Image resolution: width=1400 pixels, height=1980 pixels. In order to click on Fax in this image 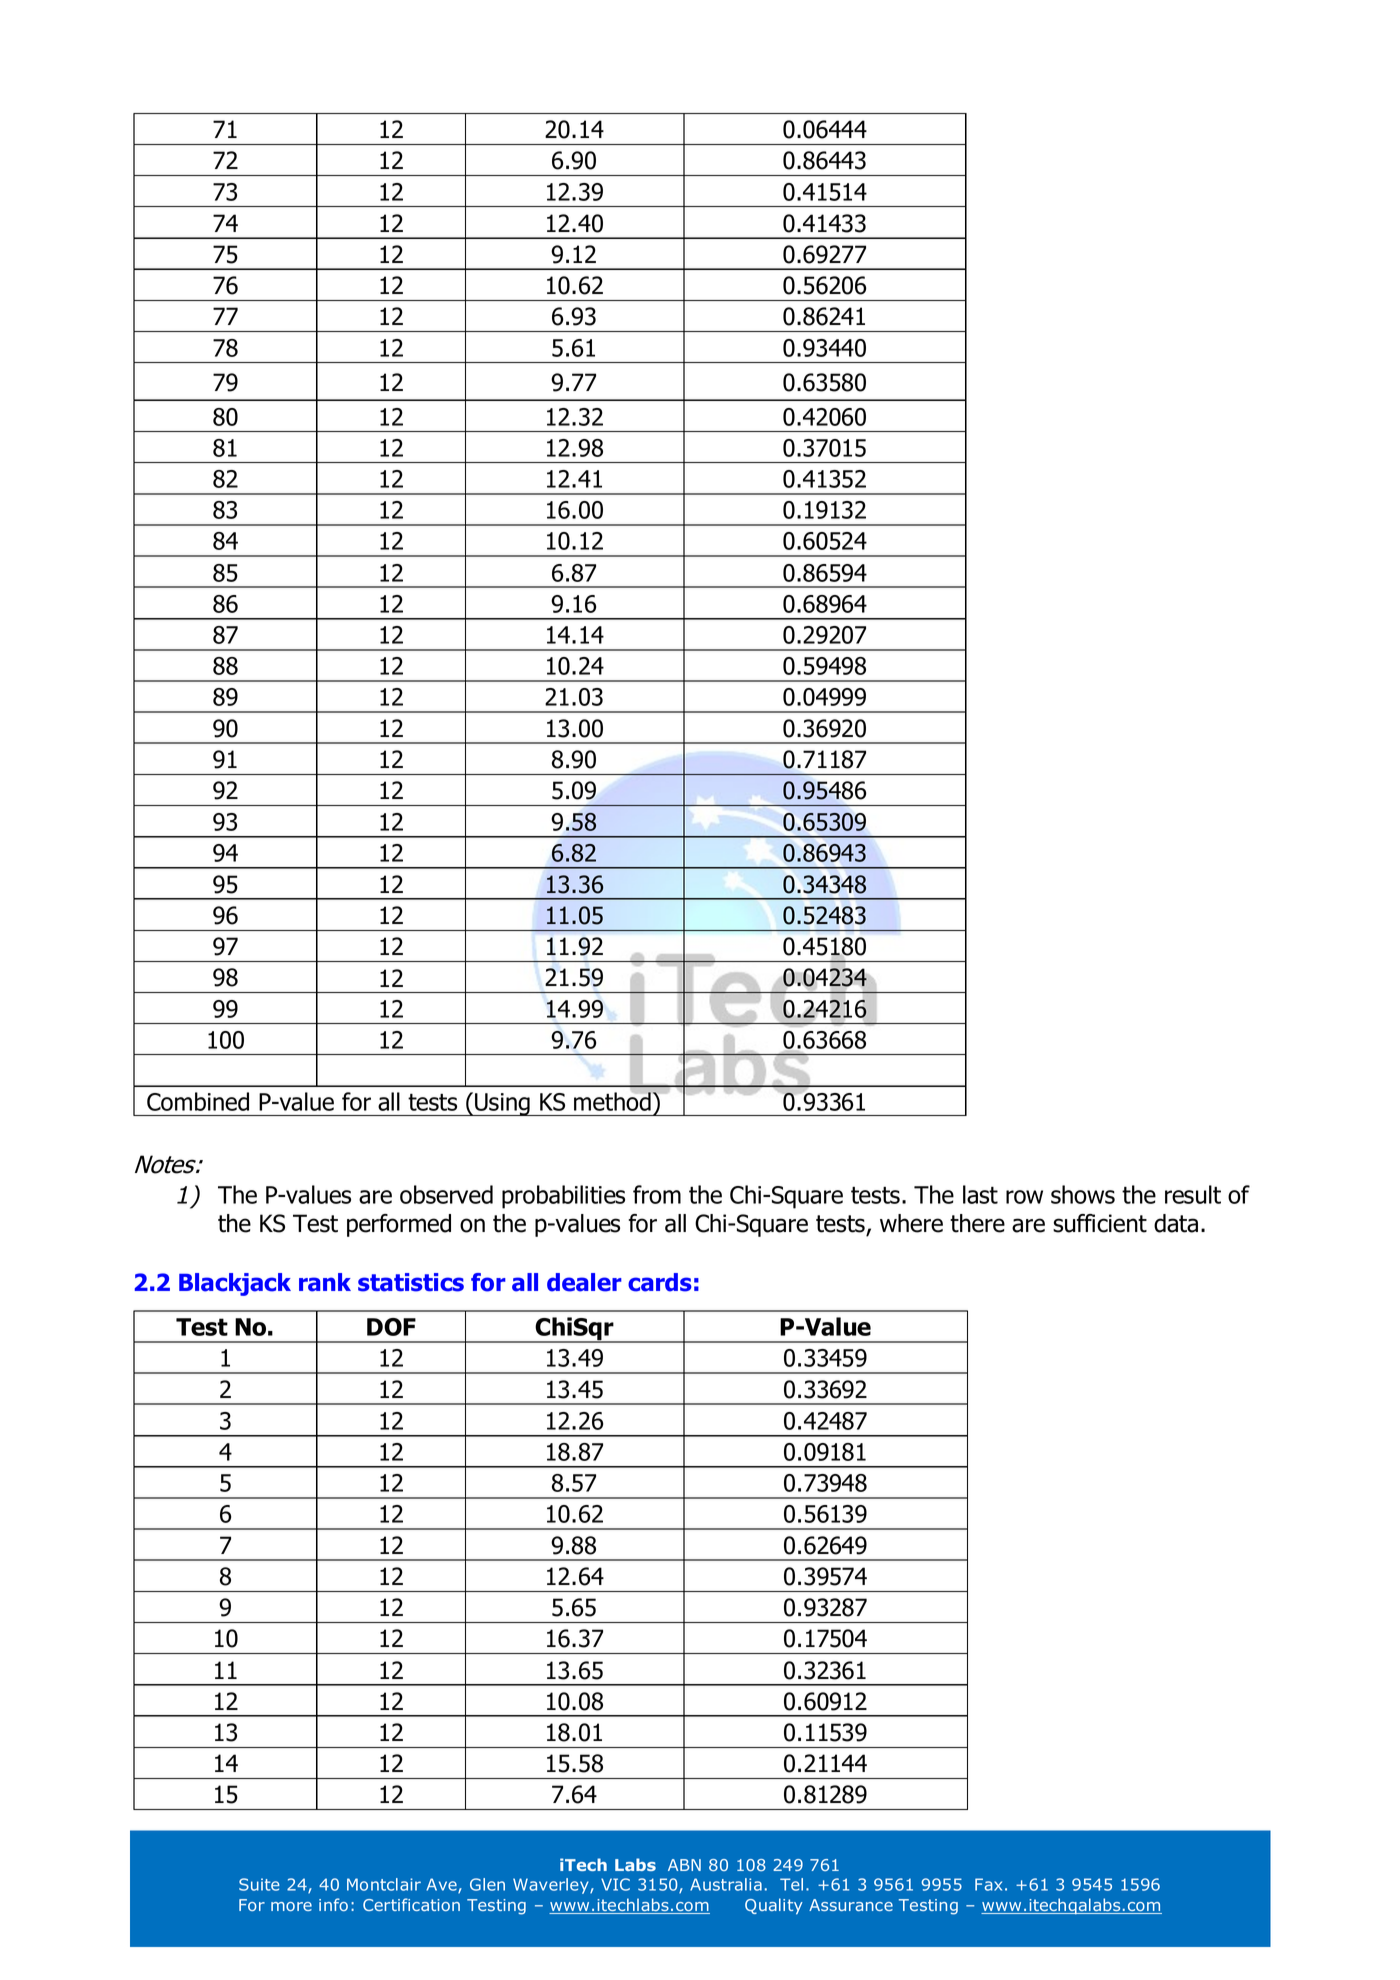, I will do `click(988, 1884)`.
